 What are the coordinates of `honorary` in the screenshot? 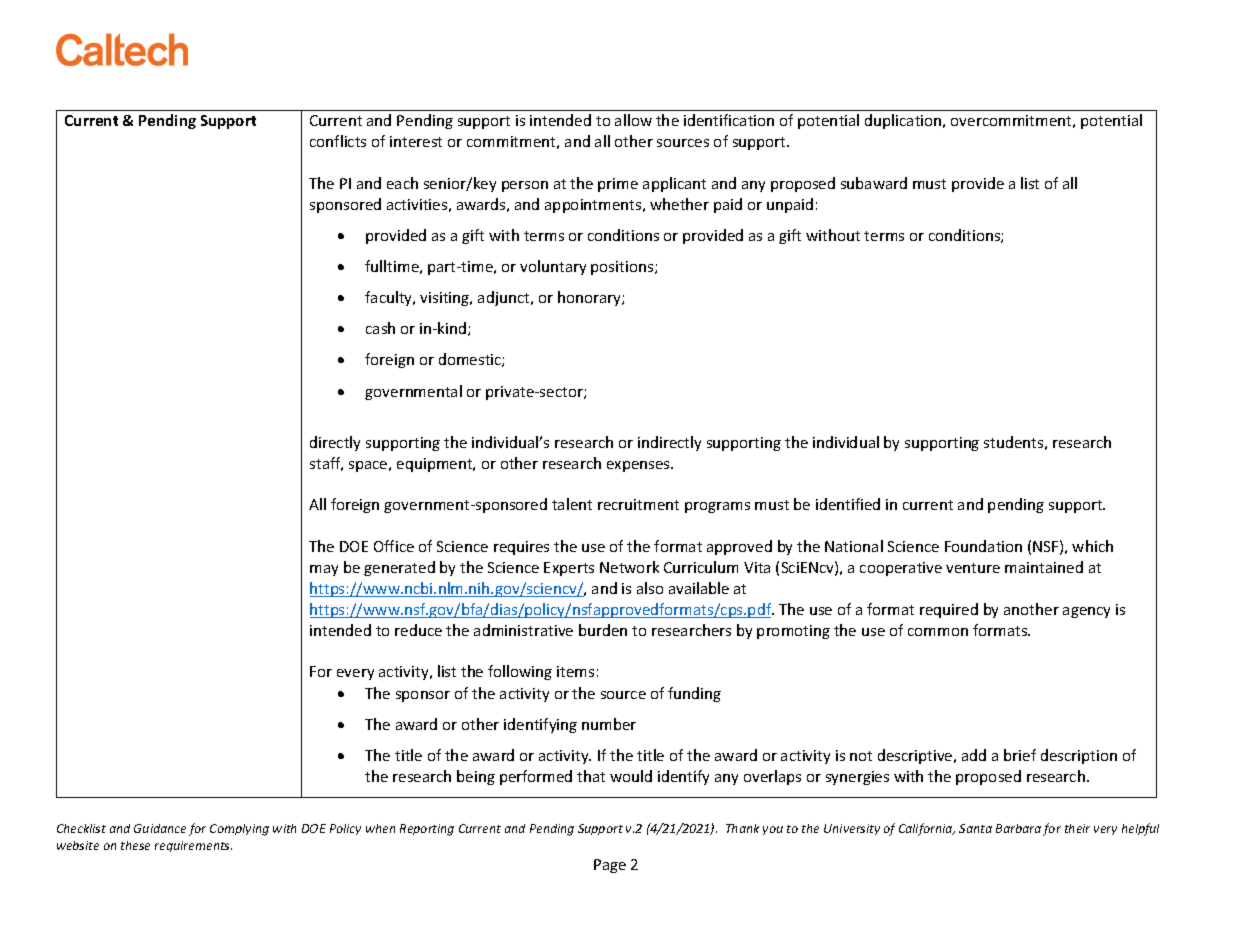 It's located at (590, 298).
